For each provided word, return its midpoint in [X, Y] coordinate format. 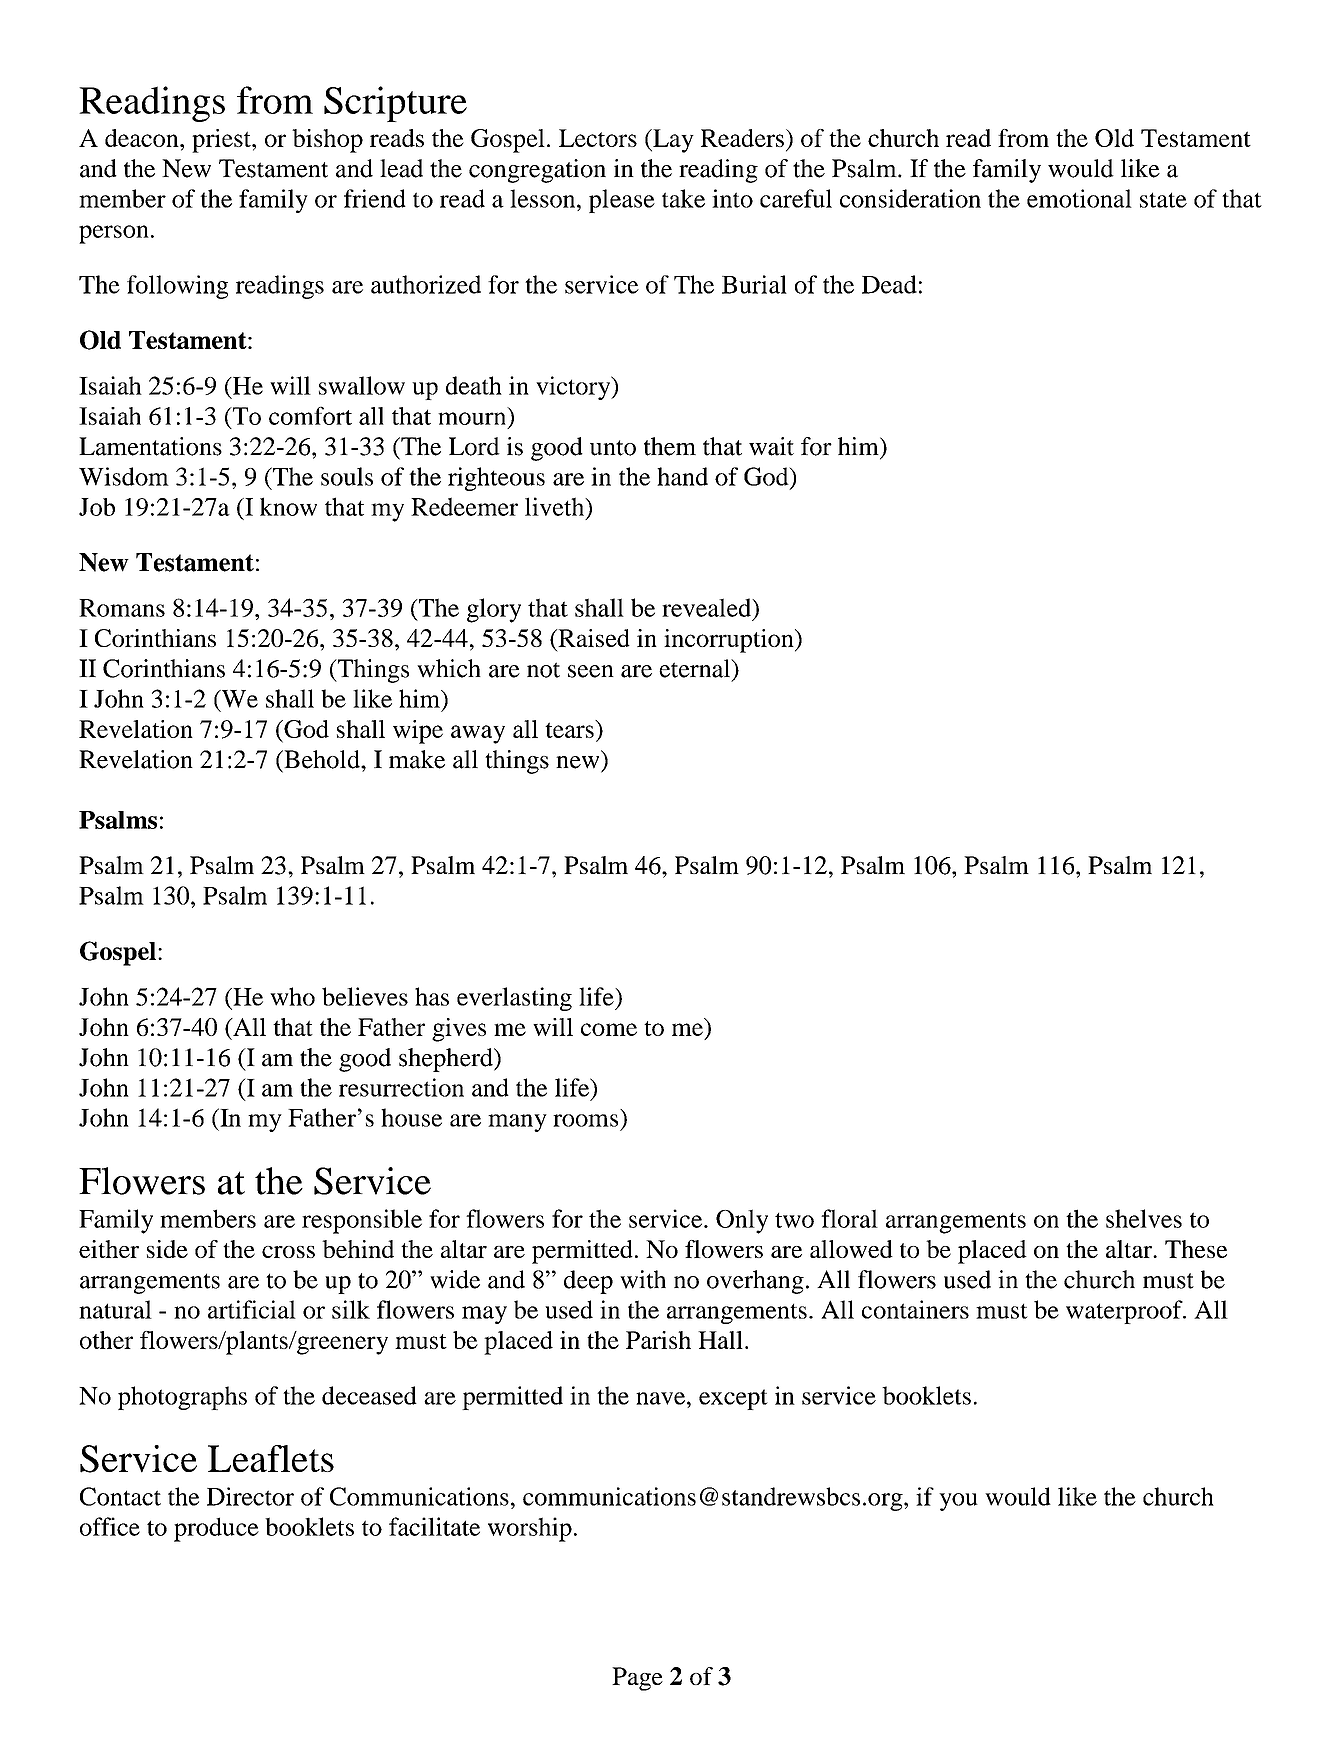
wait [771, 446]
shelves [1144, 1218]
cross [288, 1252]
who [292, 996]
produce [216, 1529]
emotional [1079, 198]
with [643, 1279]
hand [682, 476]
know [288, 506]
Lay [672, 141]
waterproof [1125, 1312]
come [609, 1029]
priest [222, 141]
